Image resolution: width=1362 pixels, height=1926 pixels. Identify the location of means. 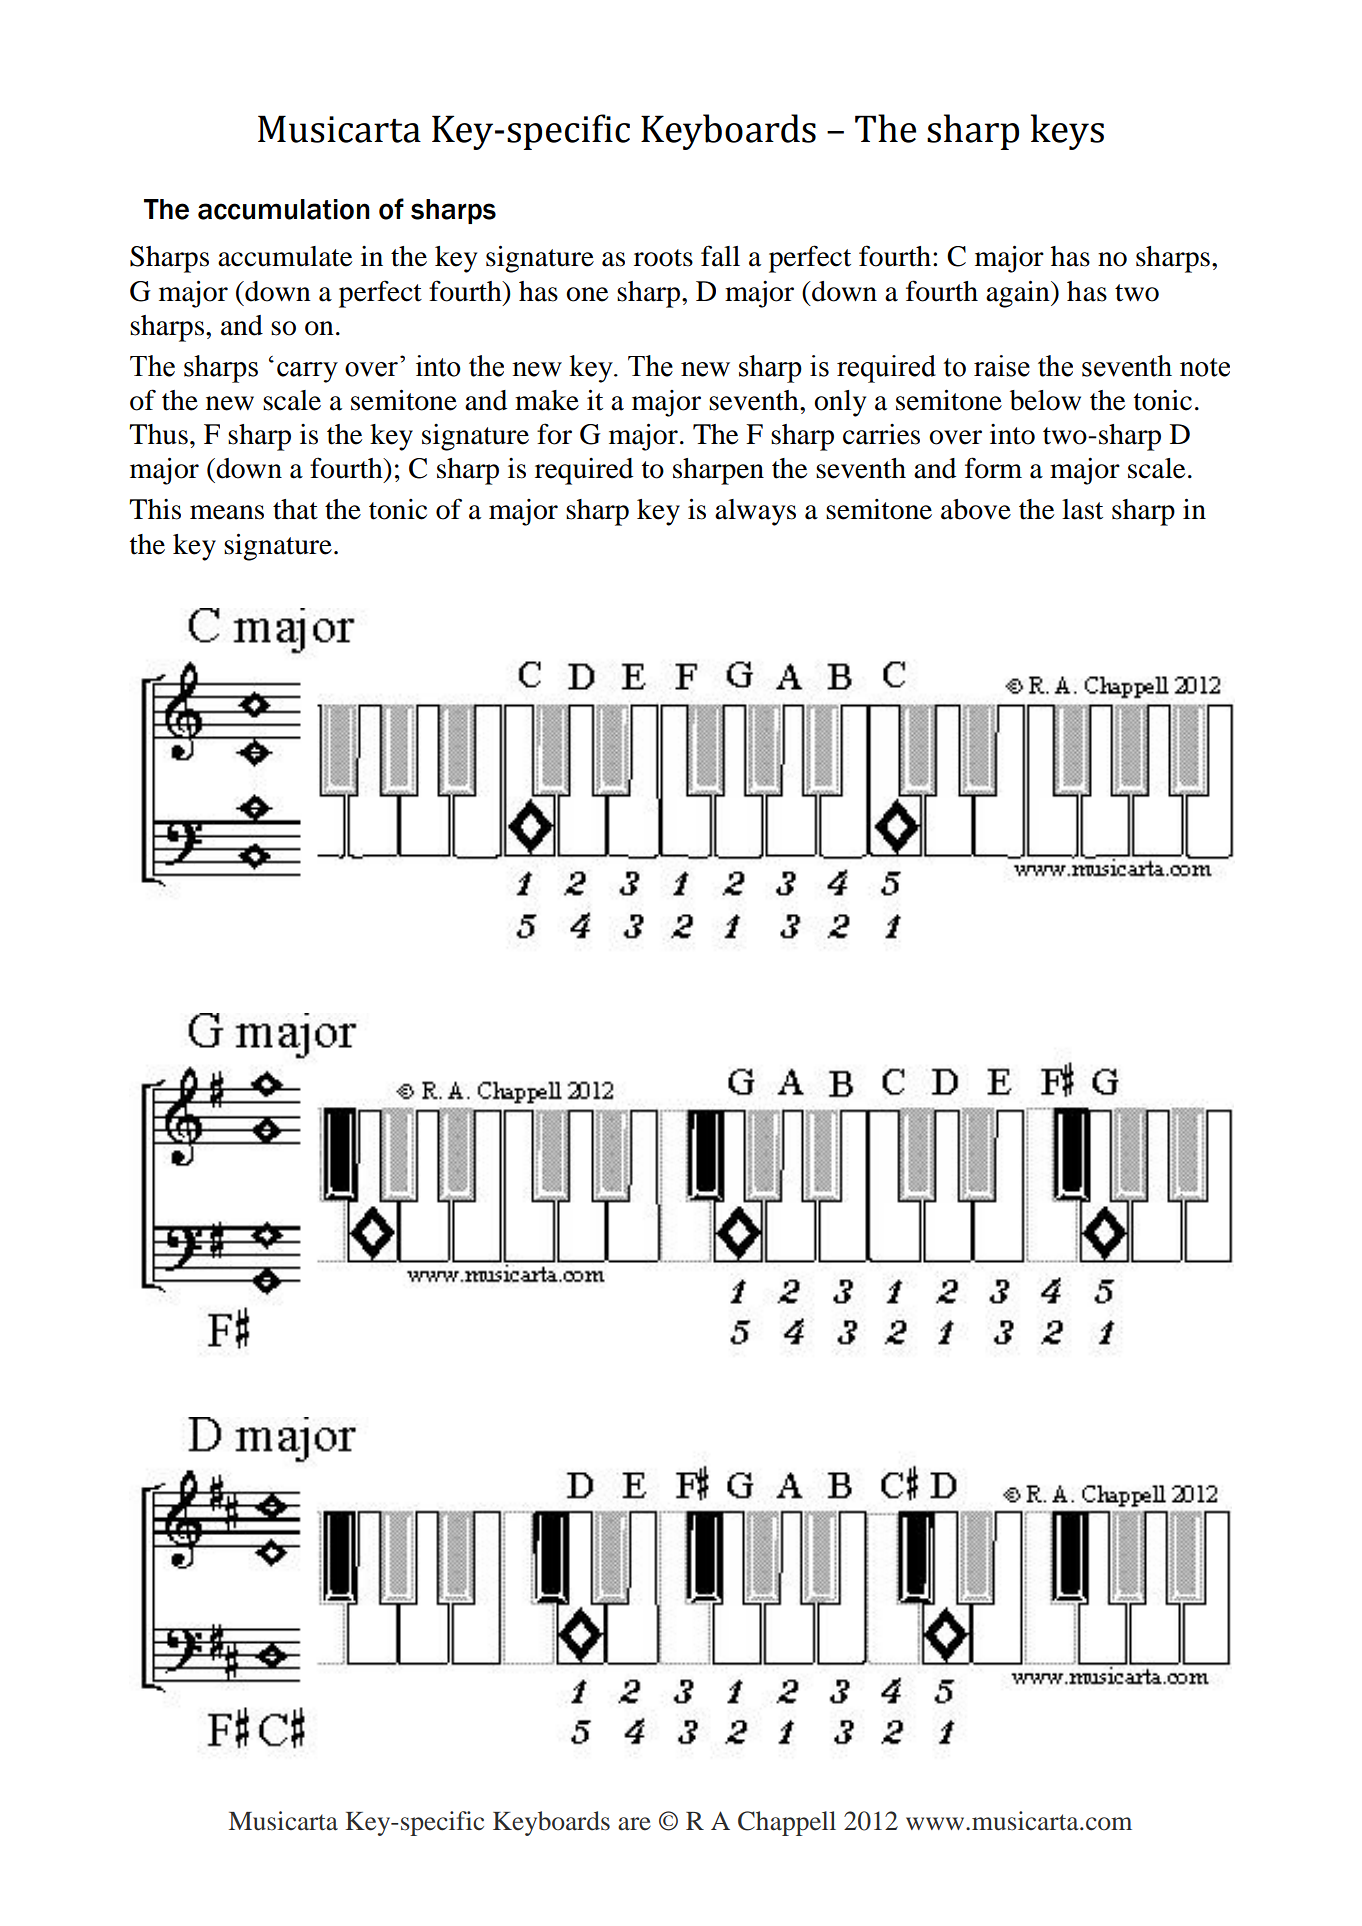
(227, 512).
